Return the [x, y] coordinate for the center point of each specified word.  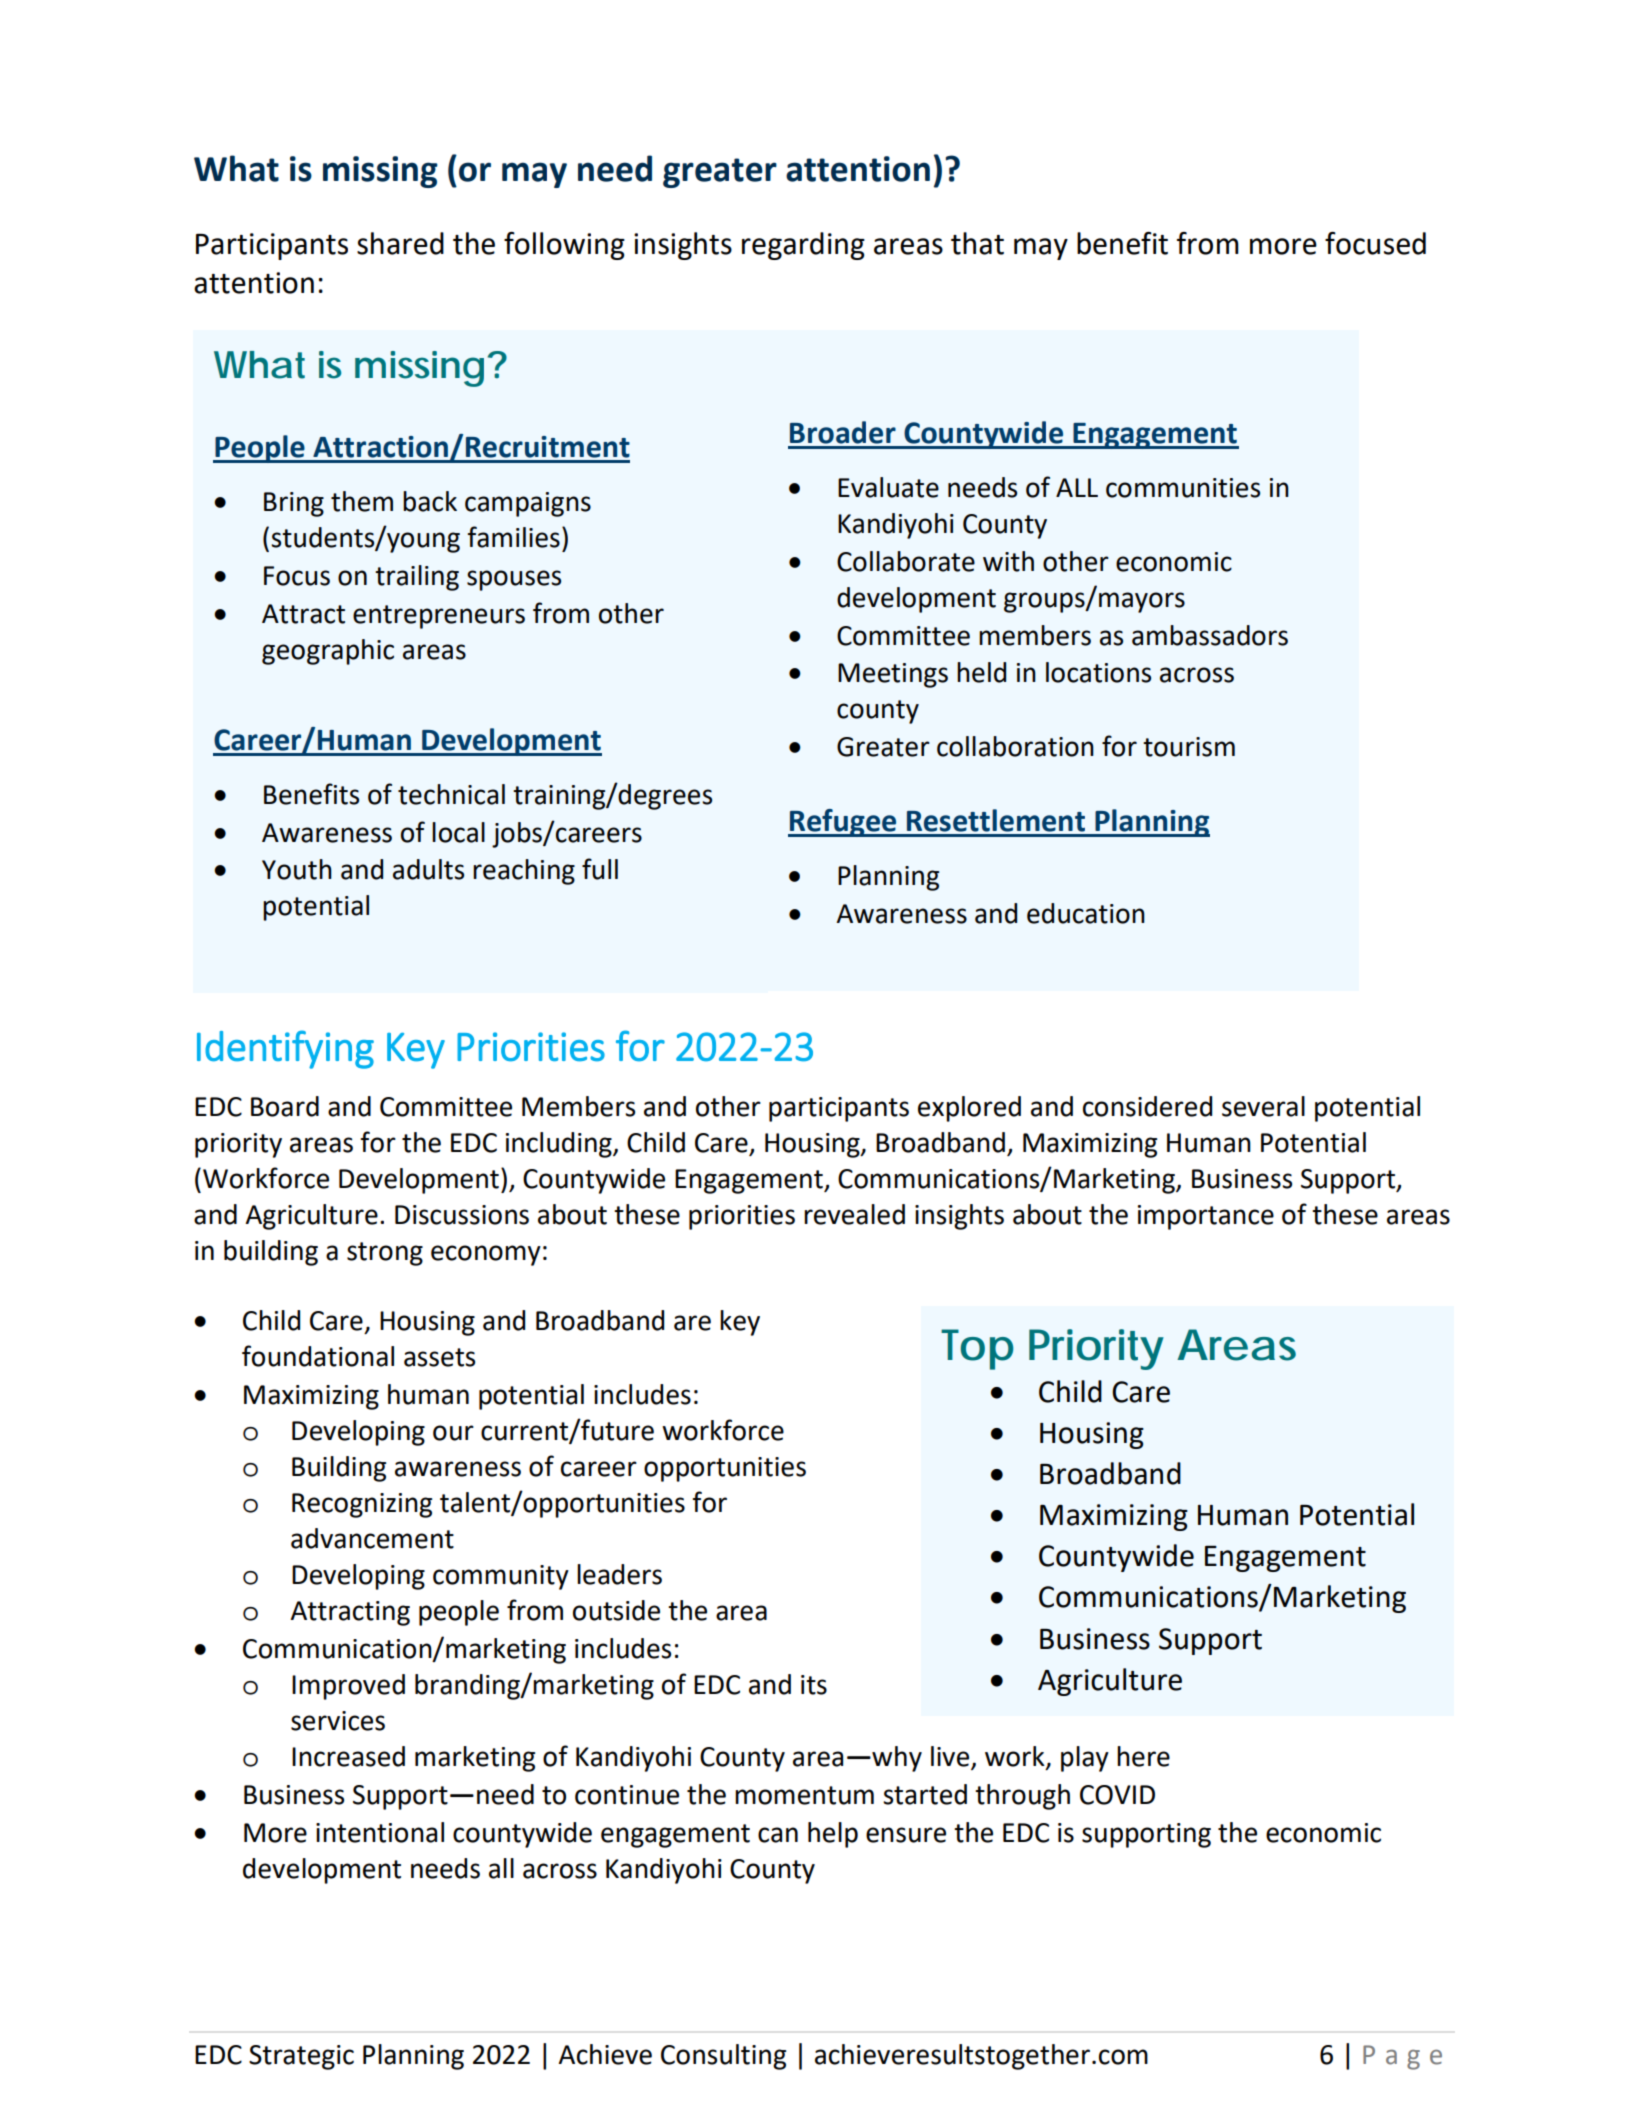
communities [1183, 488]
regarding [803, 246]
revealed [854, 1214]
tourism [1189, 747]
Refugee [843, 823]
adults [428, 869]
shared [400, 243]
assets [439, 1357]
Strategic [301, 2057]
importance [1206, 1217]
